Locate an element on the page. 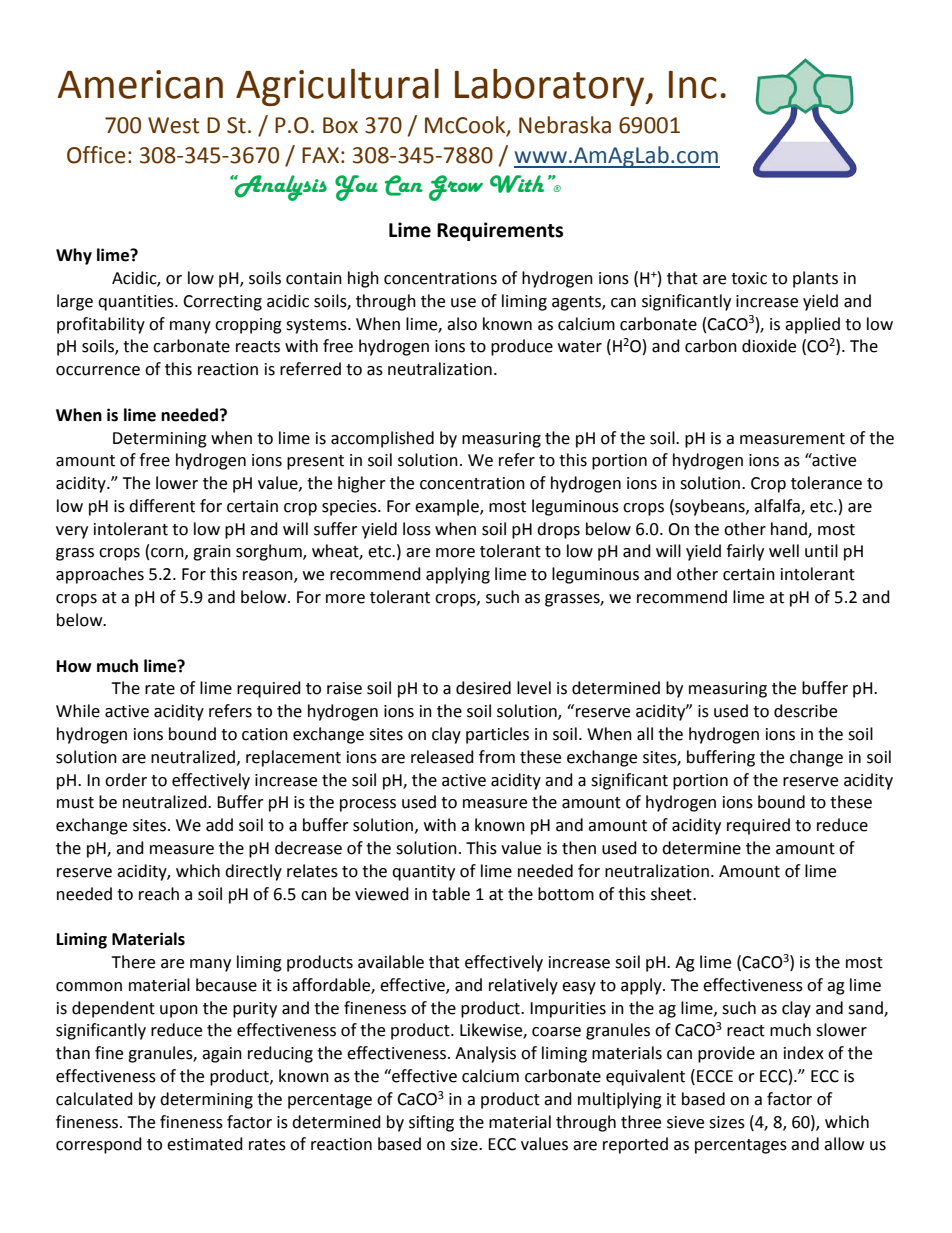 This page has height=1233, width=952. sifting is located at coordinates (431, 1123).
